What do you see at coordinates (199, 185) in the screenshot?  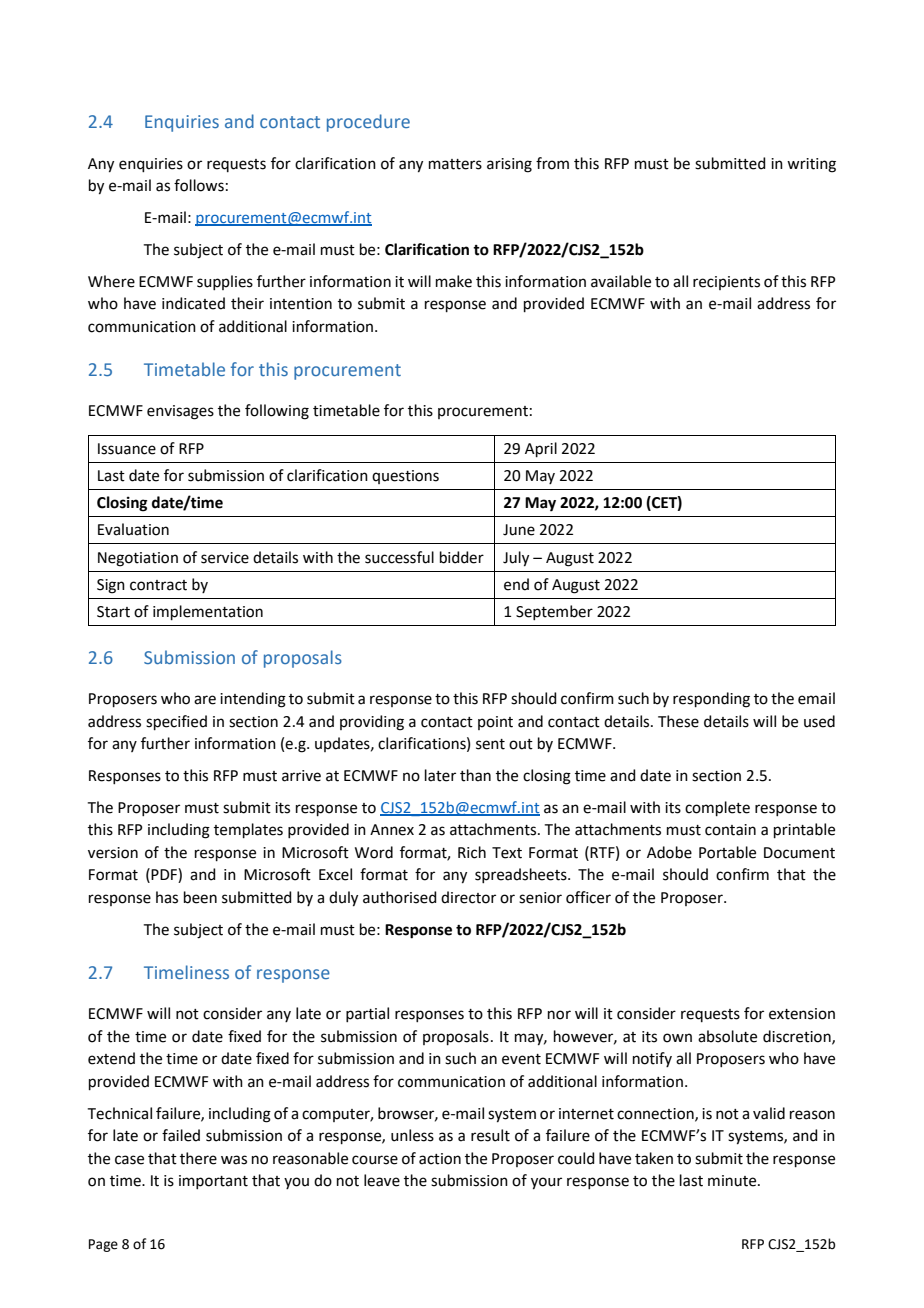 I see `follows` at bounding box center [199, 185].
